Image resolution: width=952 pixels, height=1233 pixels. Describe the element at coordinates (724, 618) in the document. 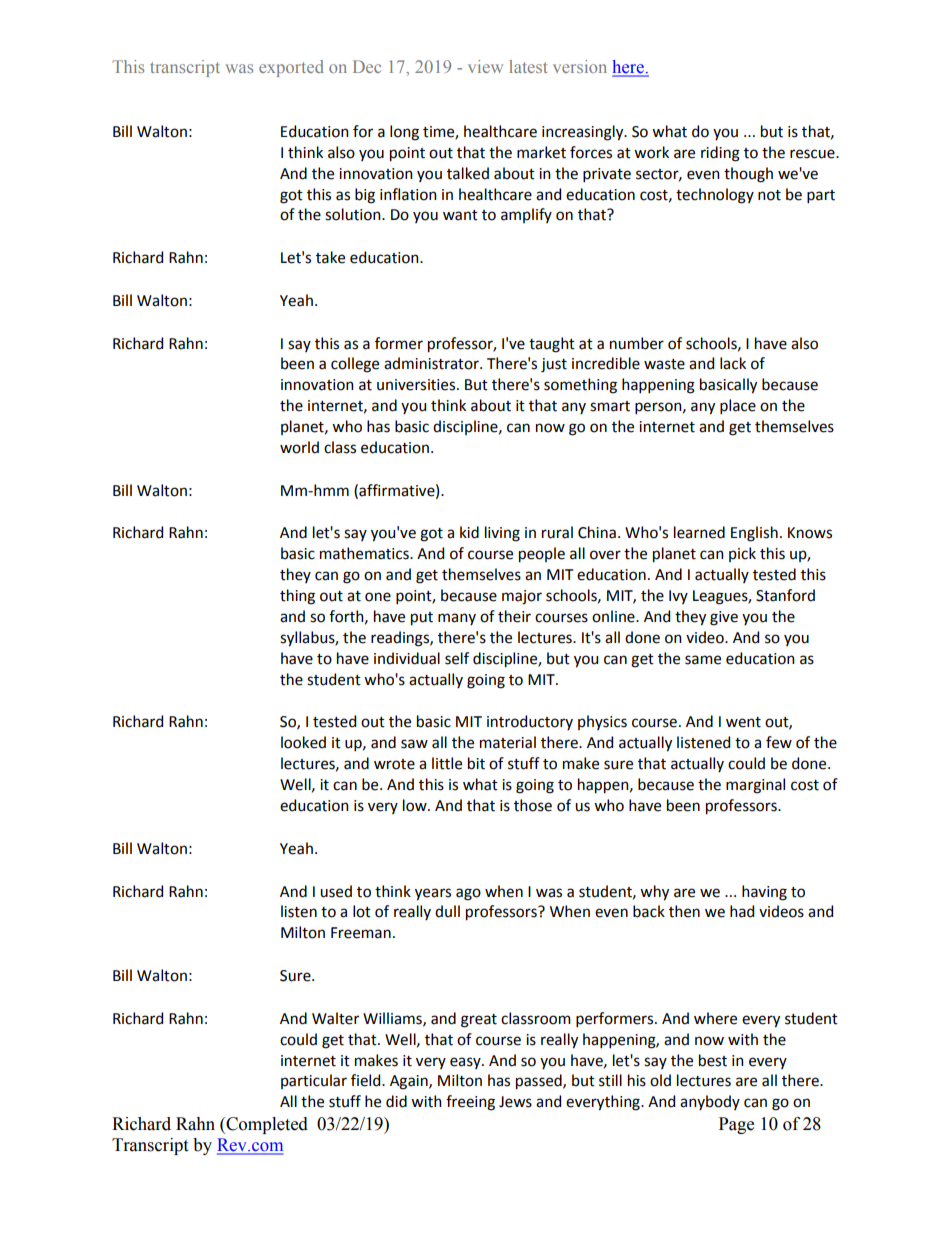

I see `give` at that location.
